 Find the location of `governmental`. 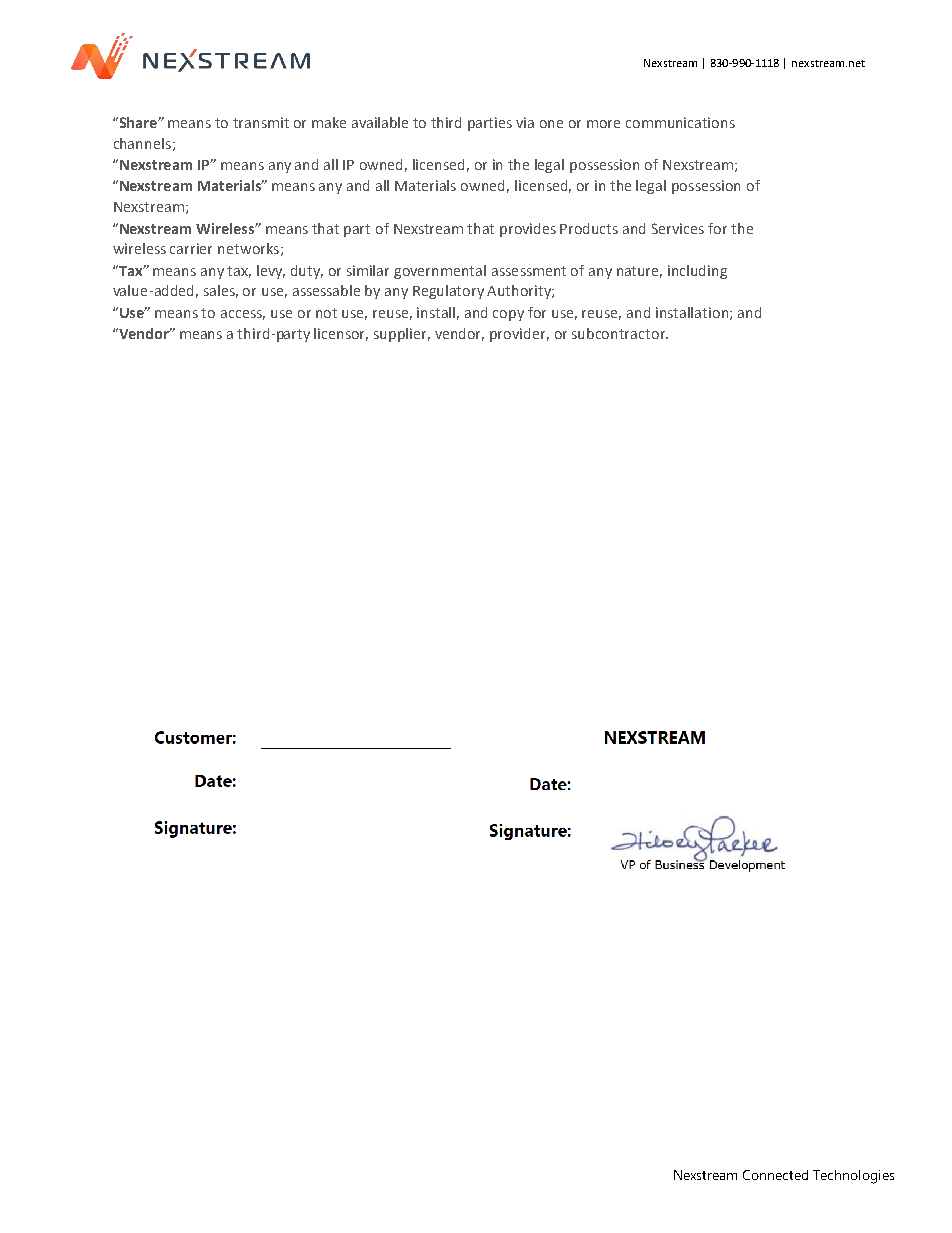

governmental is located at coordinates (440, 272).
